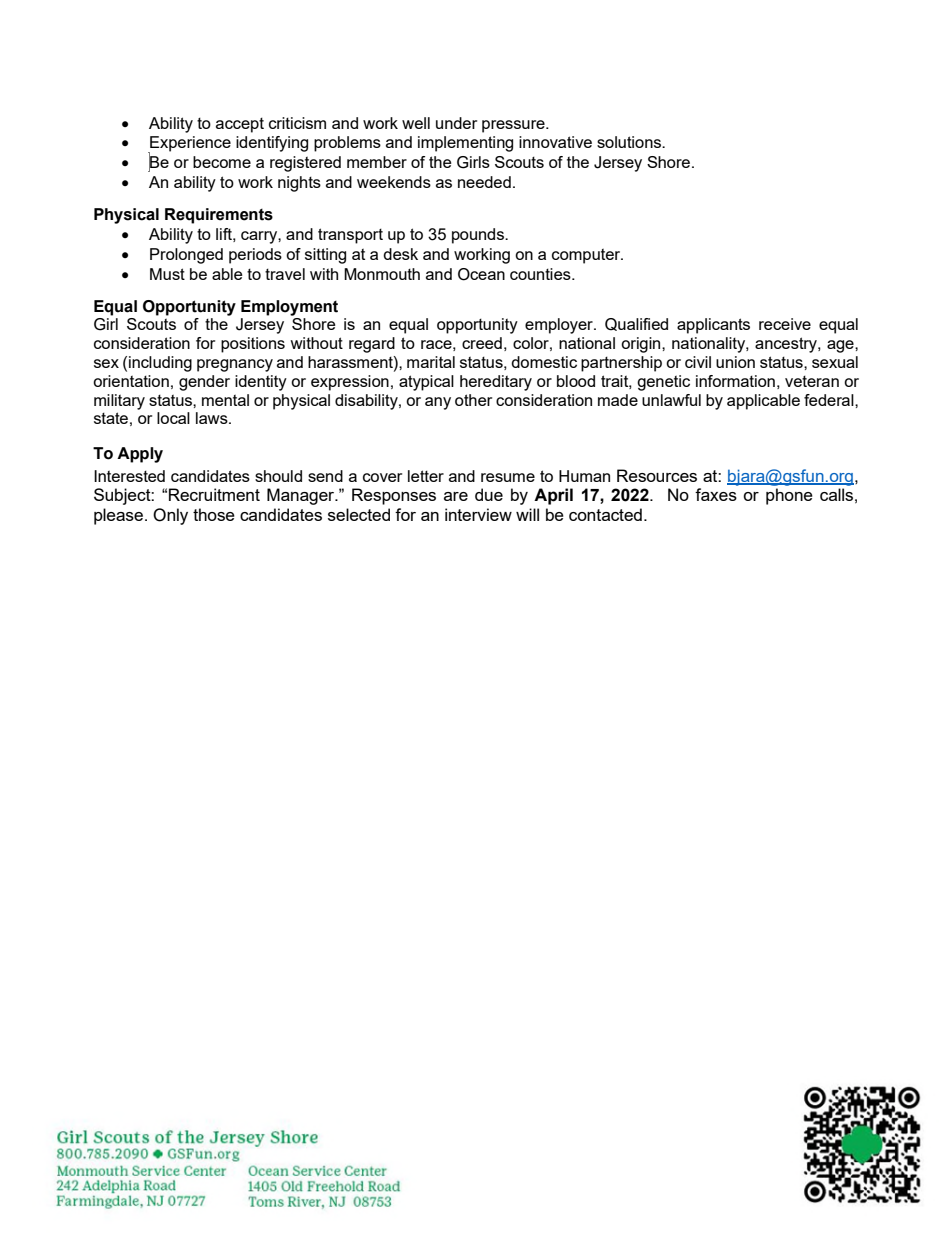 The height and width of the screenshot is (1233, 952). Describe the element at coordinates (716, 494) in the screenshot. I see `faxes` at that location.
